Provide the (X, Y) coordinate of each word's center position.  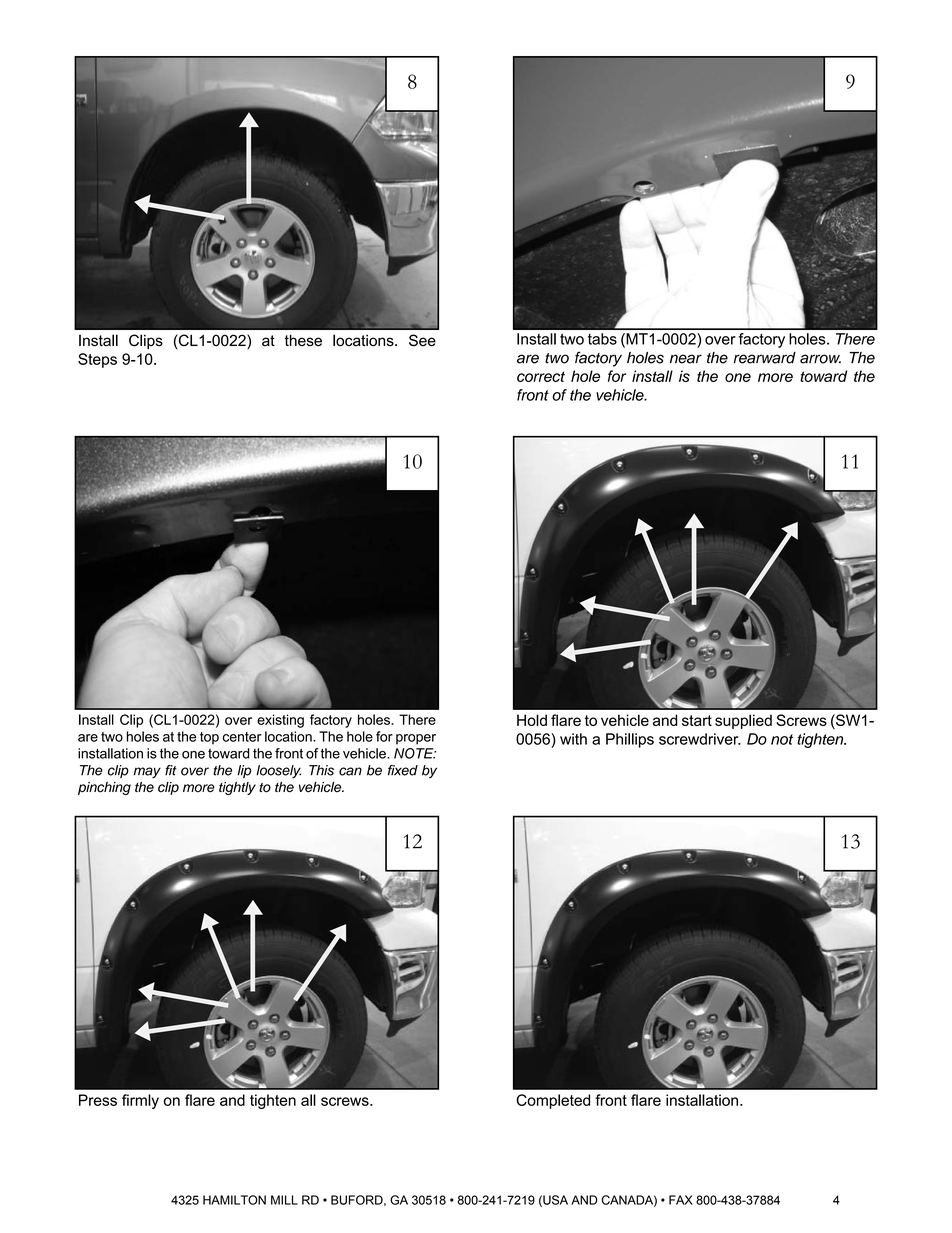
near (686, 359)
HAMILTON (234, 1200)
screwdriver (700, 739)
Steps (97, 360)
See (422, 340)
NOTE (415, 753)
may (147, 772)
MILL (284, 1200)
